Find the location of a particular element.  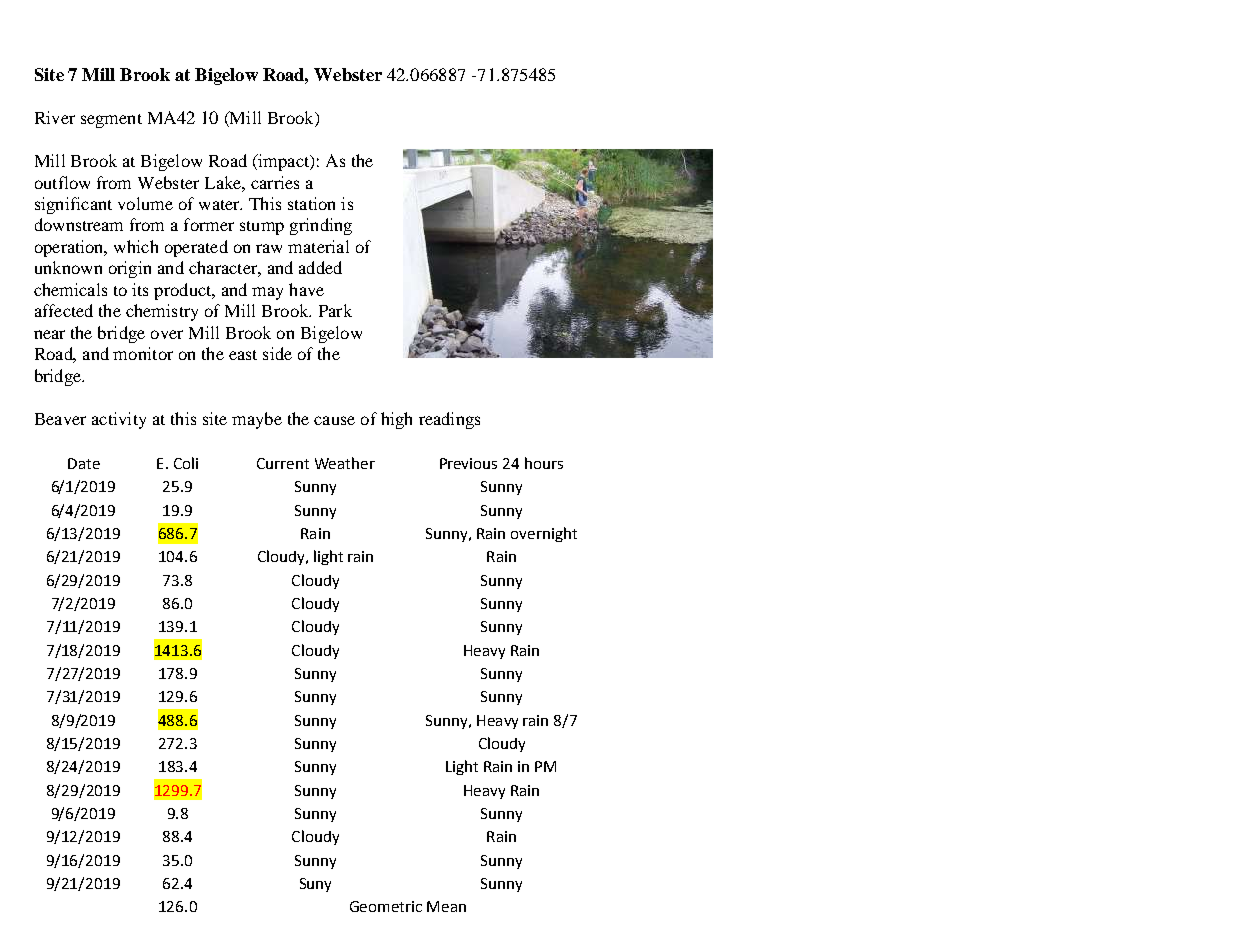

Suny is located at coordinates (315, 885).
